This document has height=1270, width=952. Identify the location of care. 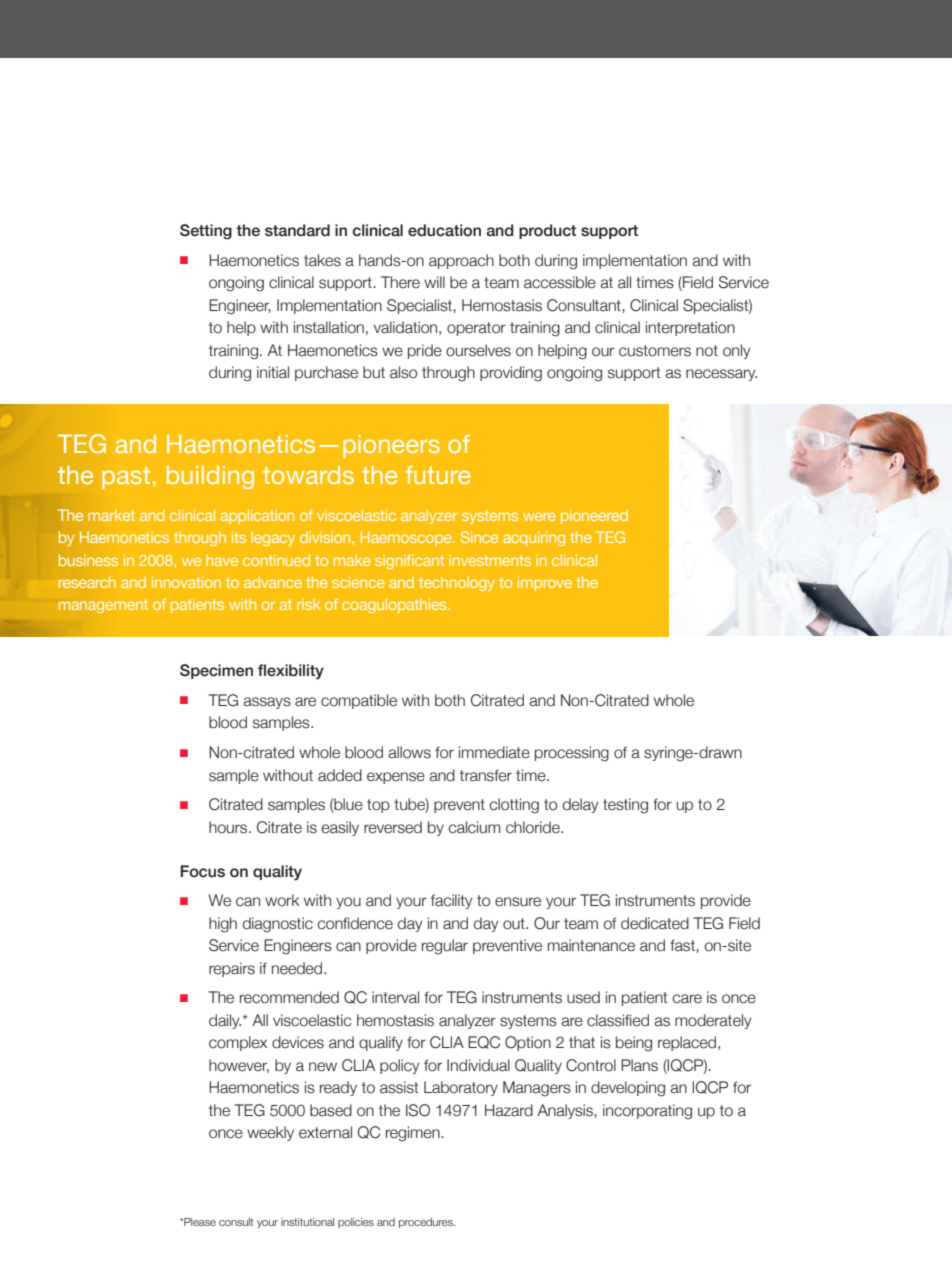
(687, 999).
